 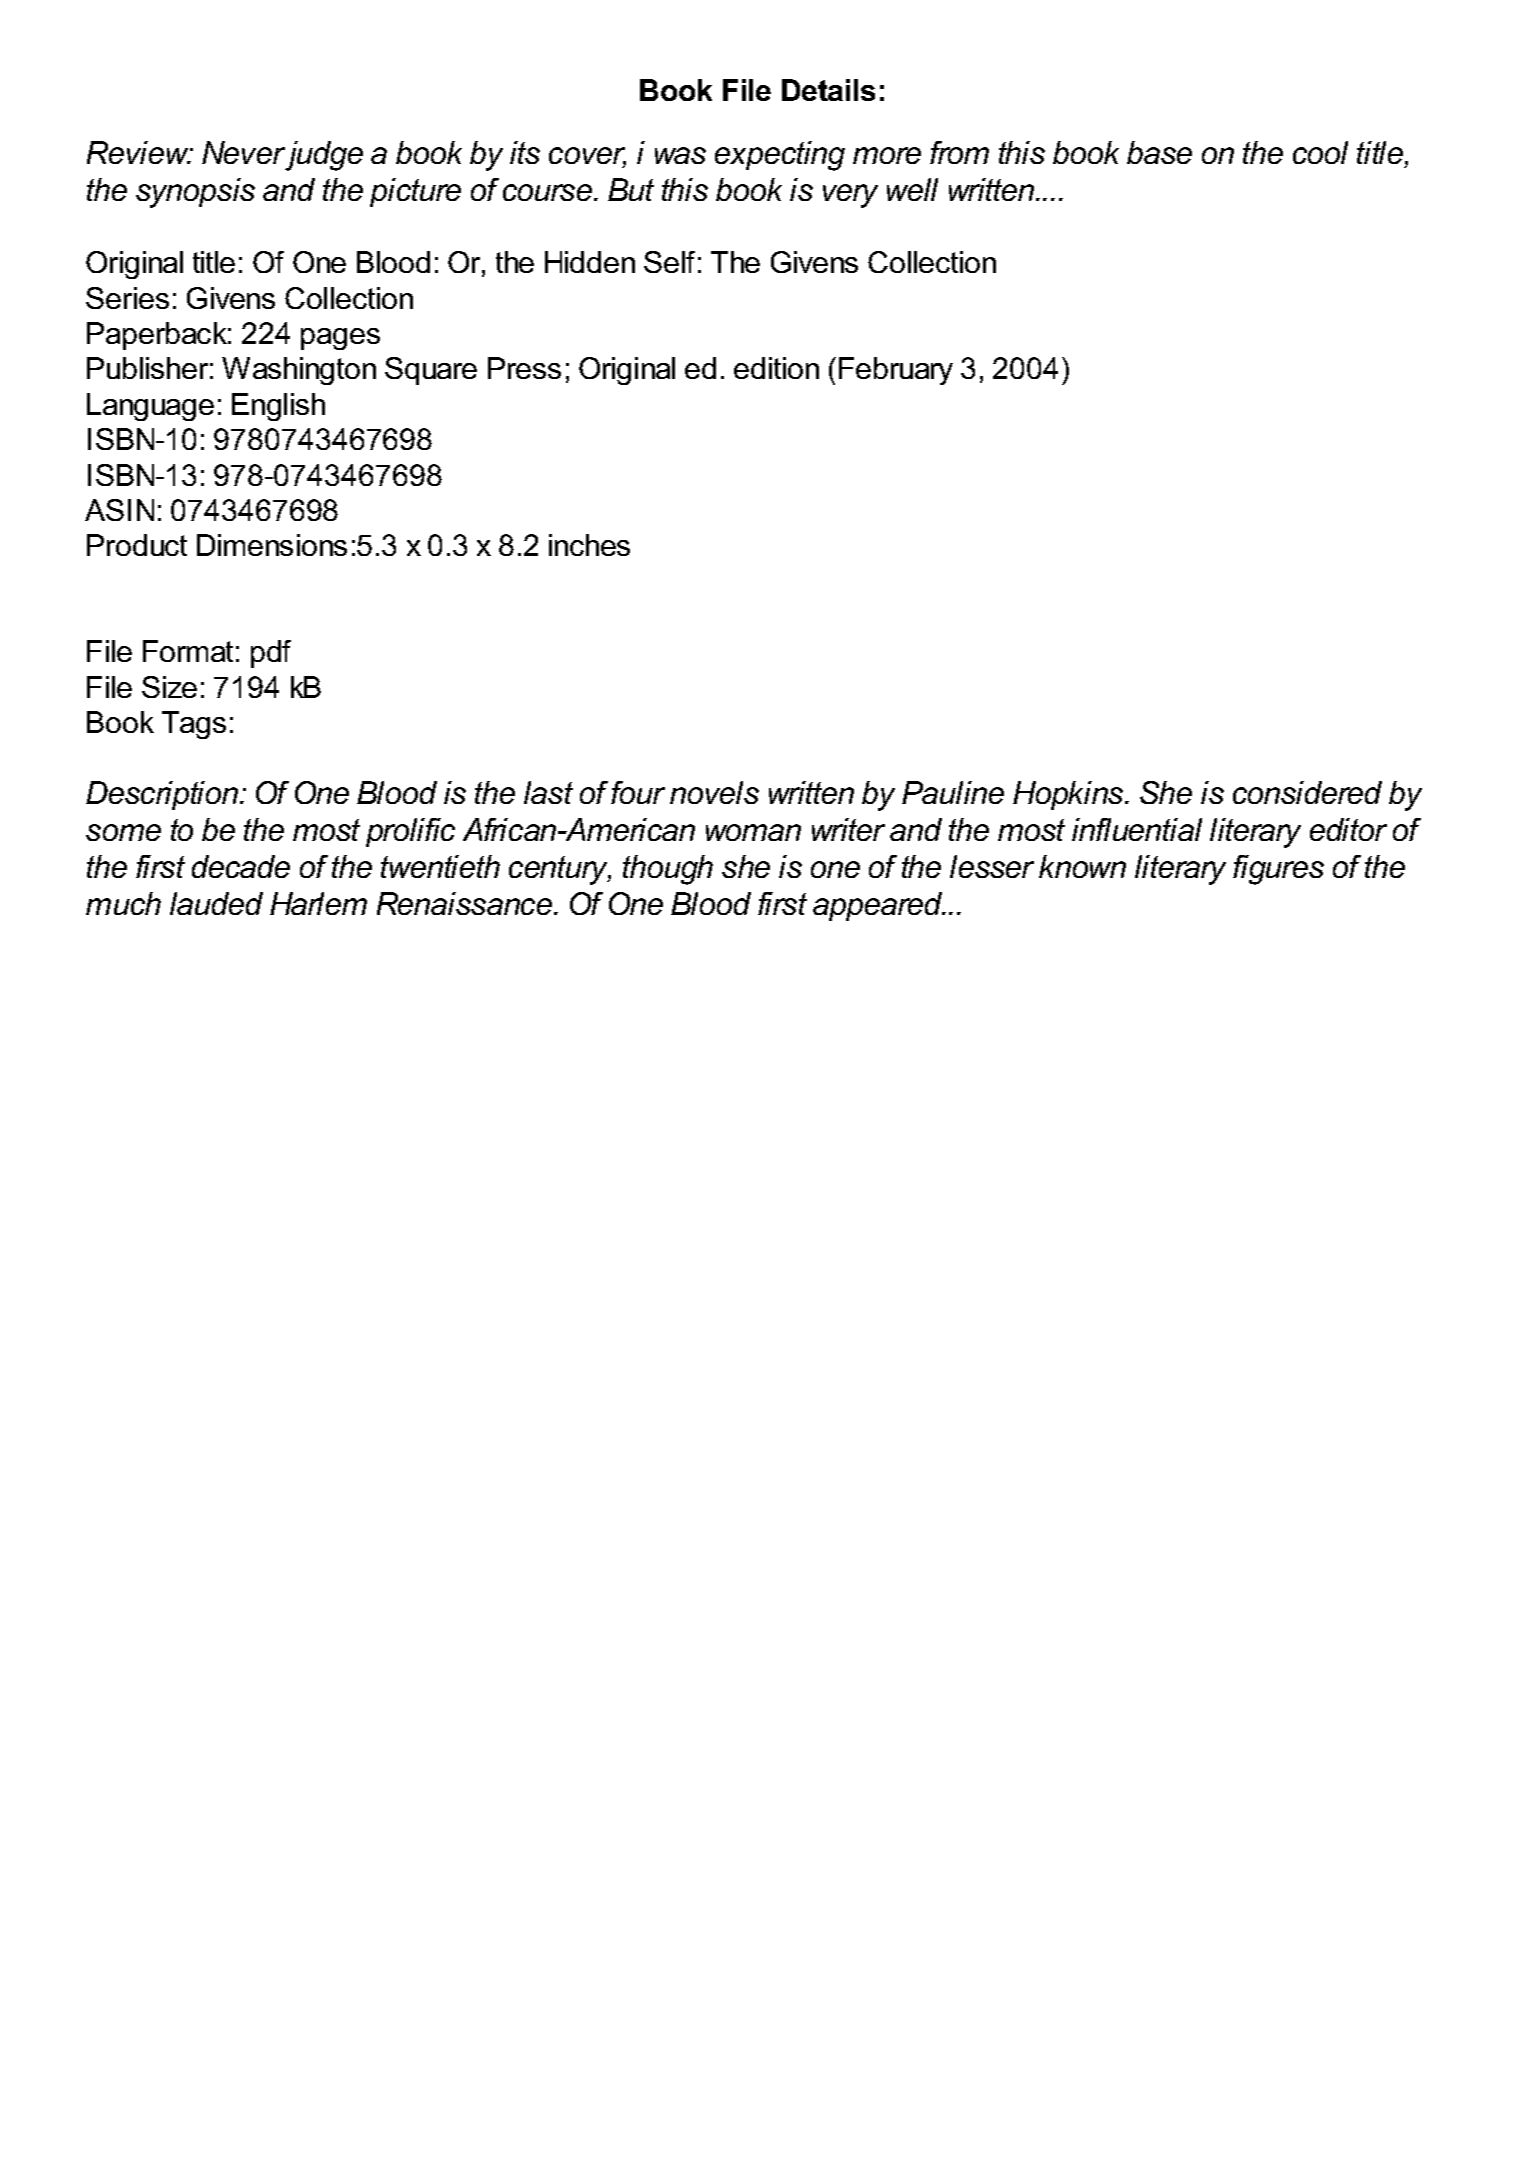 What do you see at coordinates (1307, 792) in the screenshot?
I see `considered` at bounding box center [1307, 792].
